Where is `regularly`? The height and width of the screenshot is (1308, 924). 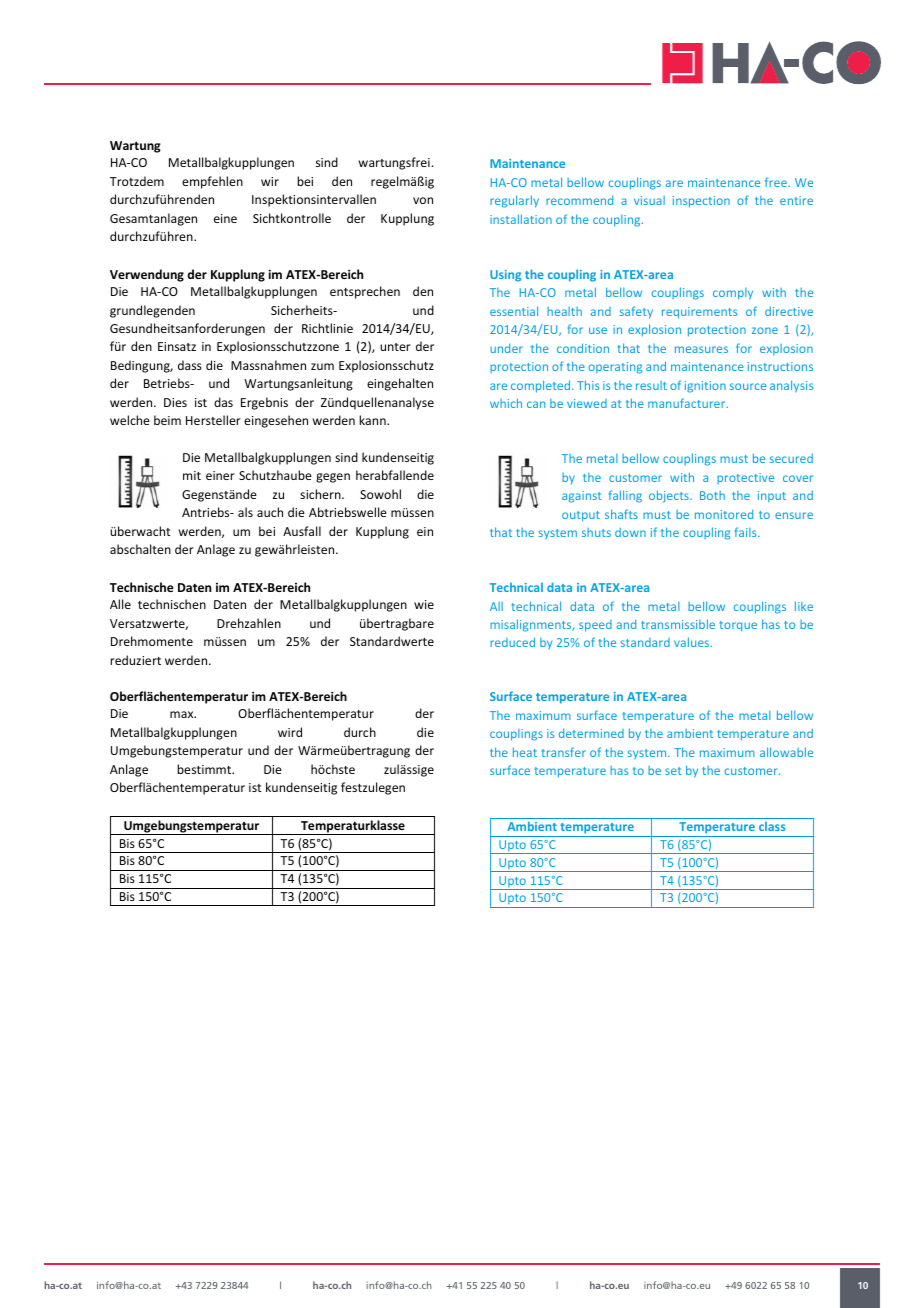
regularly is located at coordinates (514, 201).
